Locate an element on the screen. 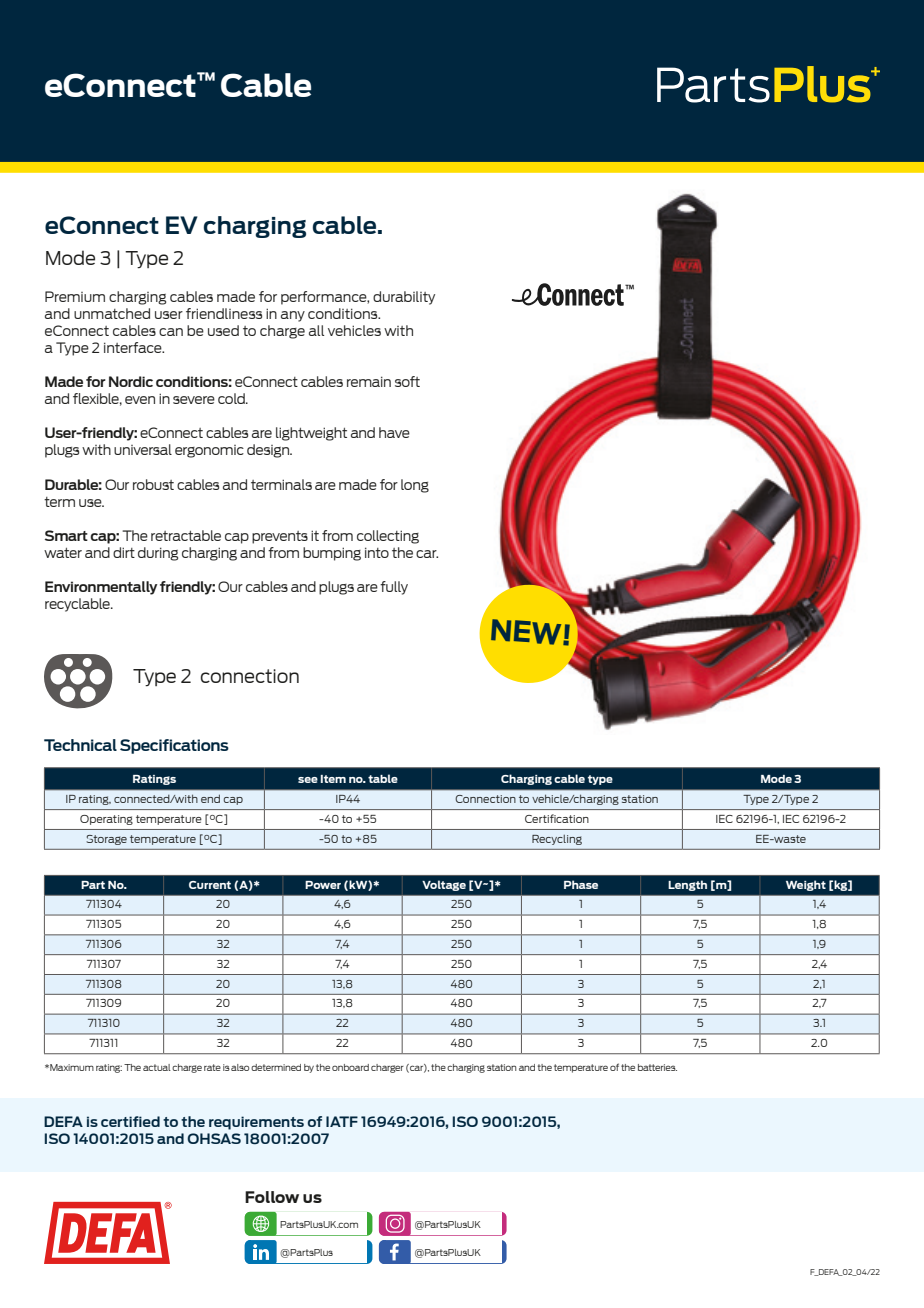 The width and height of the screenshot is (924, 1308). durability is located at coordinates (404, 298).
